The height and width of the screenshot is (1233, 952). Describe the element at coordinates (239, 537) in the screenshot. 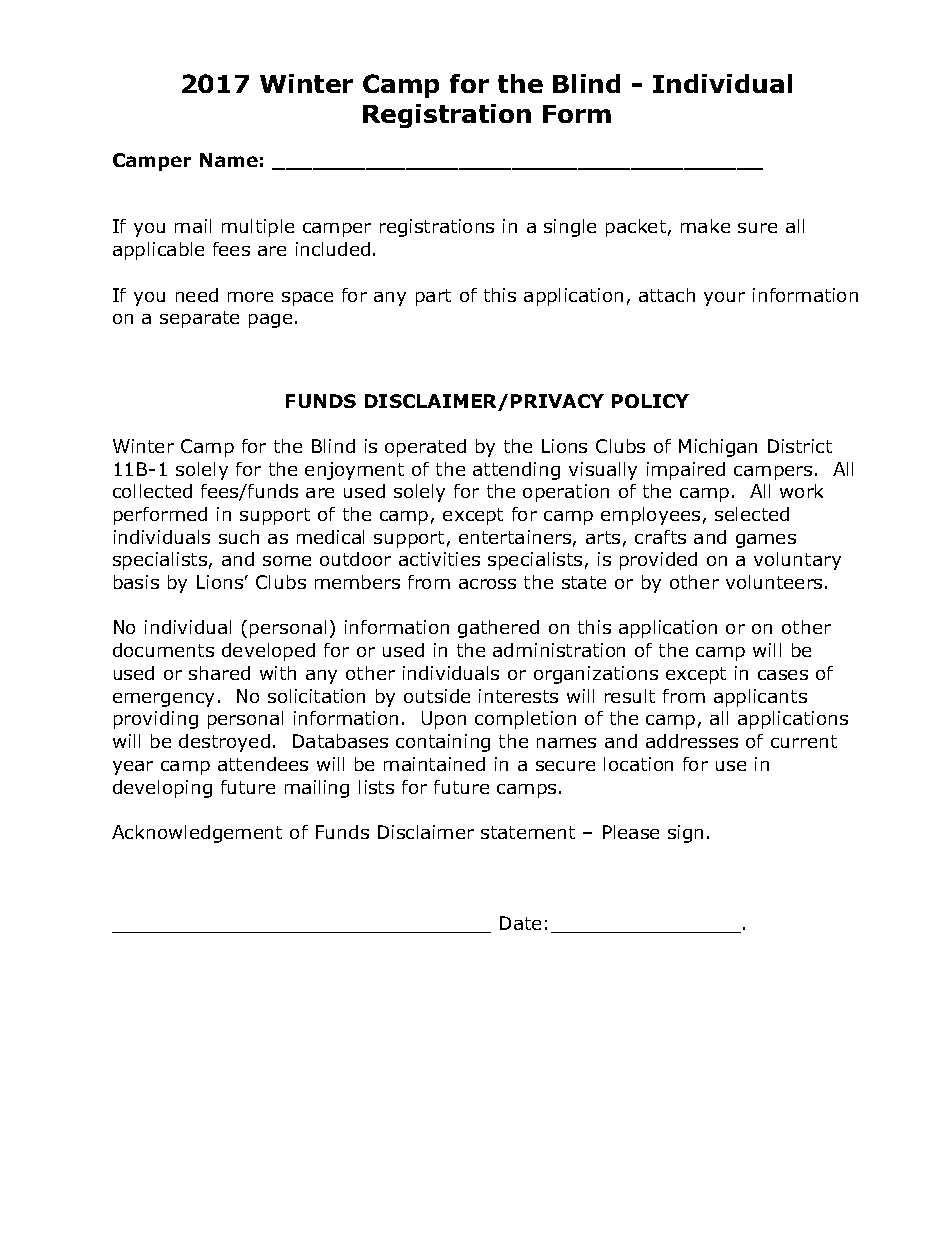

I see `such` at that location.
